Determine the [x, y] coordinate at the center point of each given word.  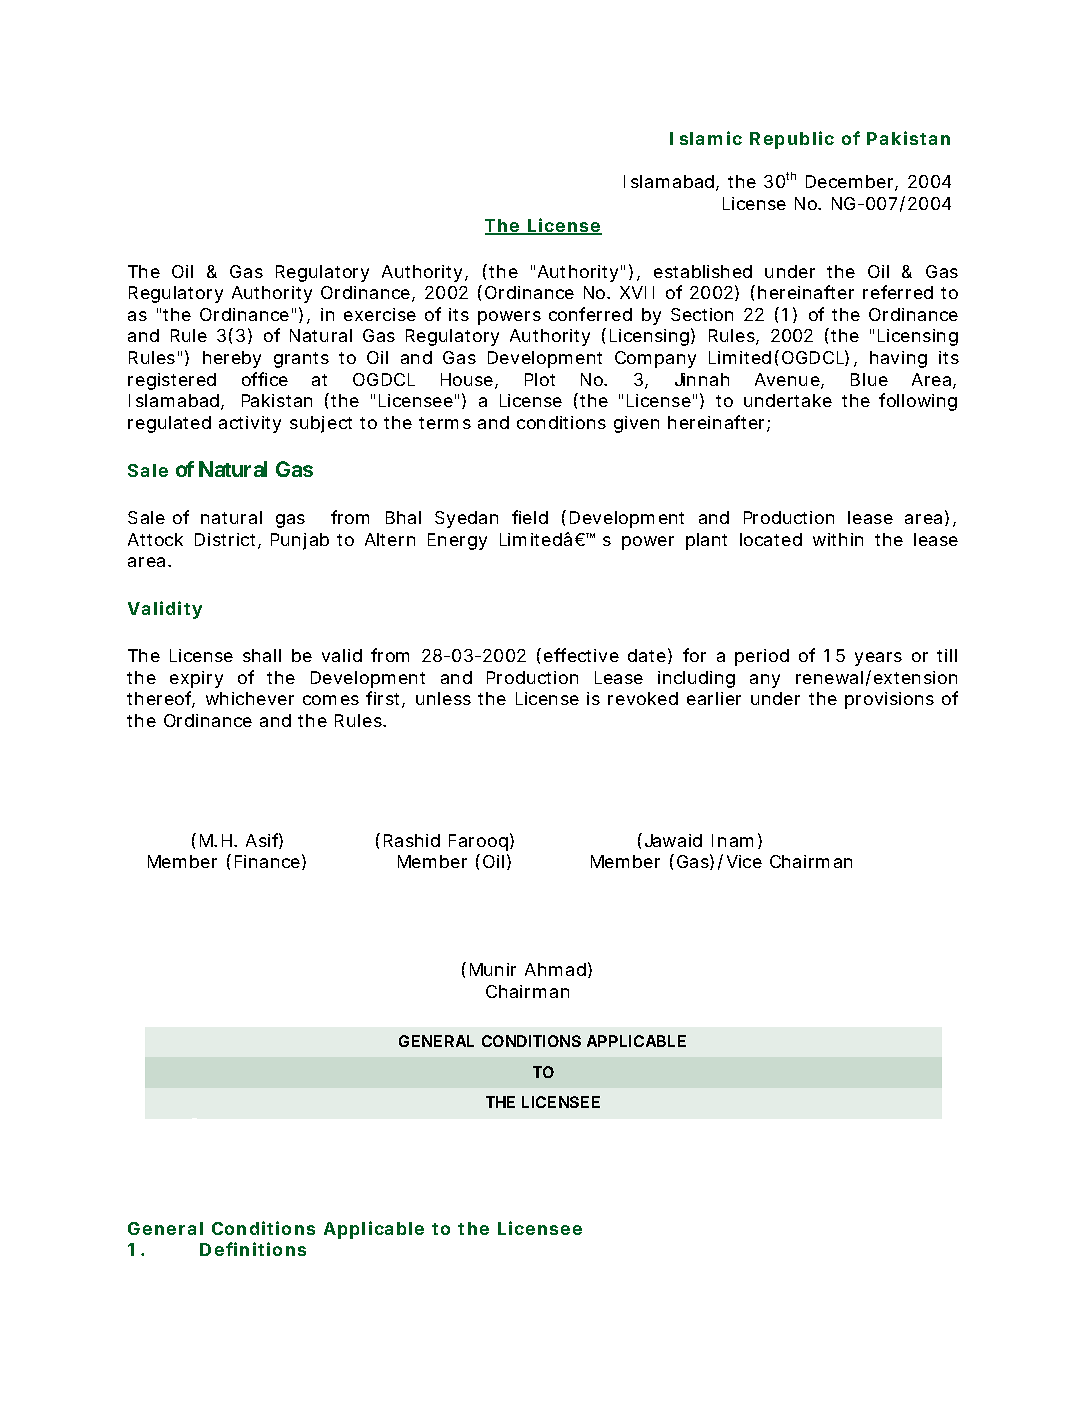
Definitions [253, 1249]
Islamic [706, 138]
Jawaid [671, 840]
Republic [792, 140]
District [227, 541]
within [838, 539]
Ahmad [555, 969]
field [530, 517]
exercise [380, 314]
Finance [267, 861]
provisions [889, 700]
